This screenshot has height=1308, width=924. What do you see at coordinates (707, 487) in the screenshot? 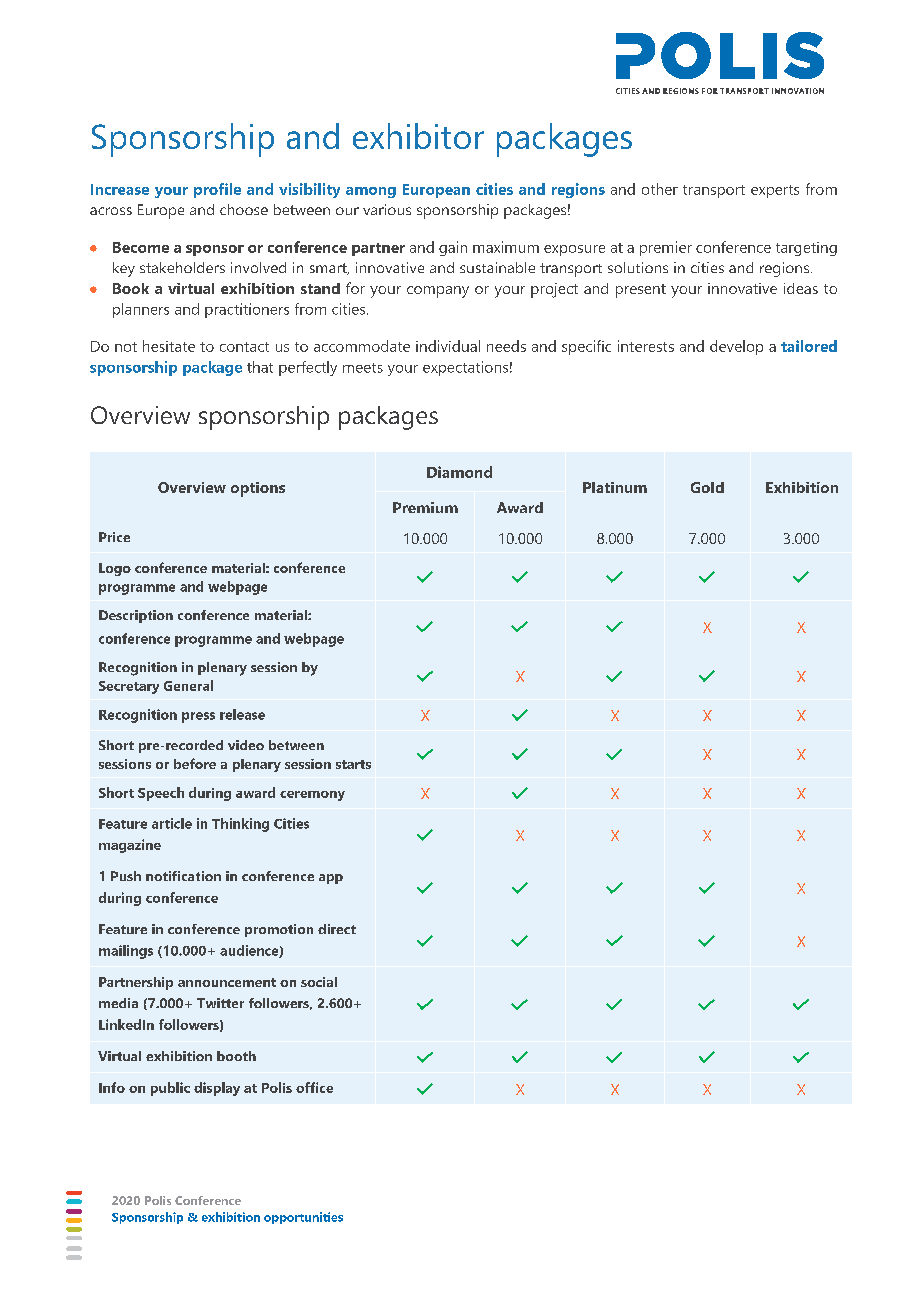
I see `Gold` at bounding box center [707, 487].
